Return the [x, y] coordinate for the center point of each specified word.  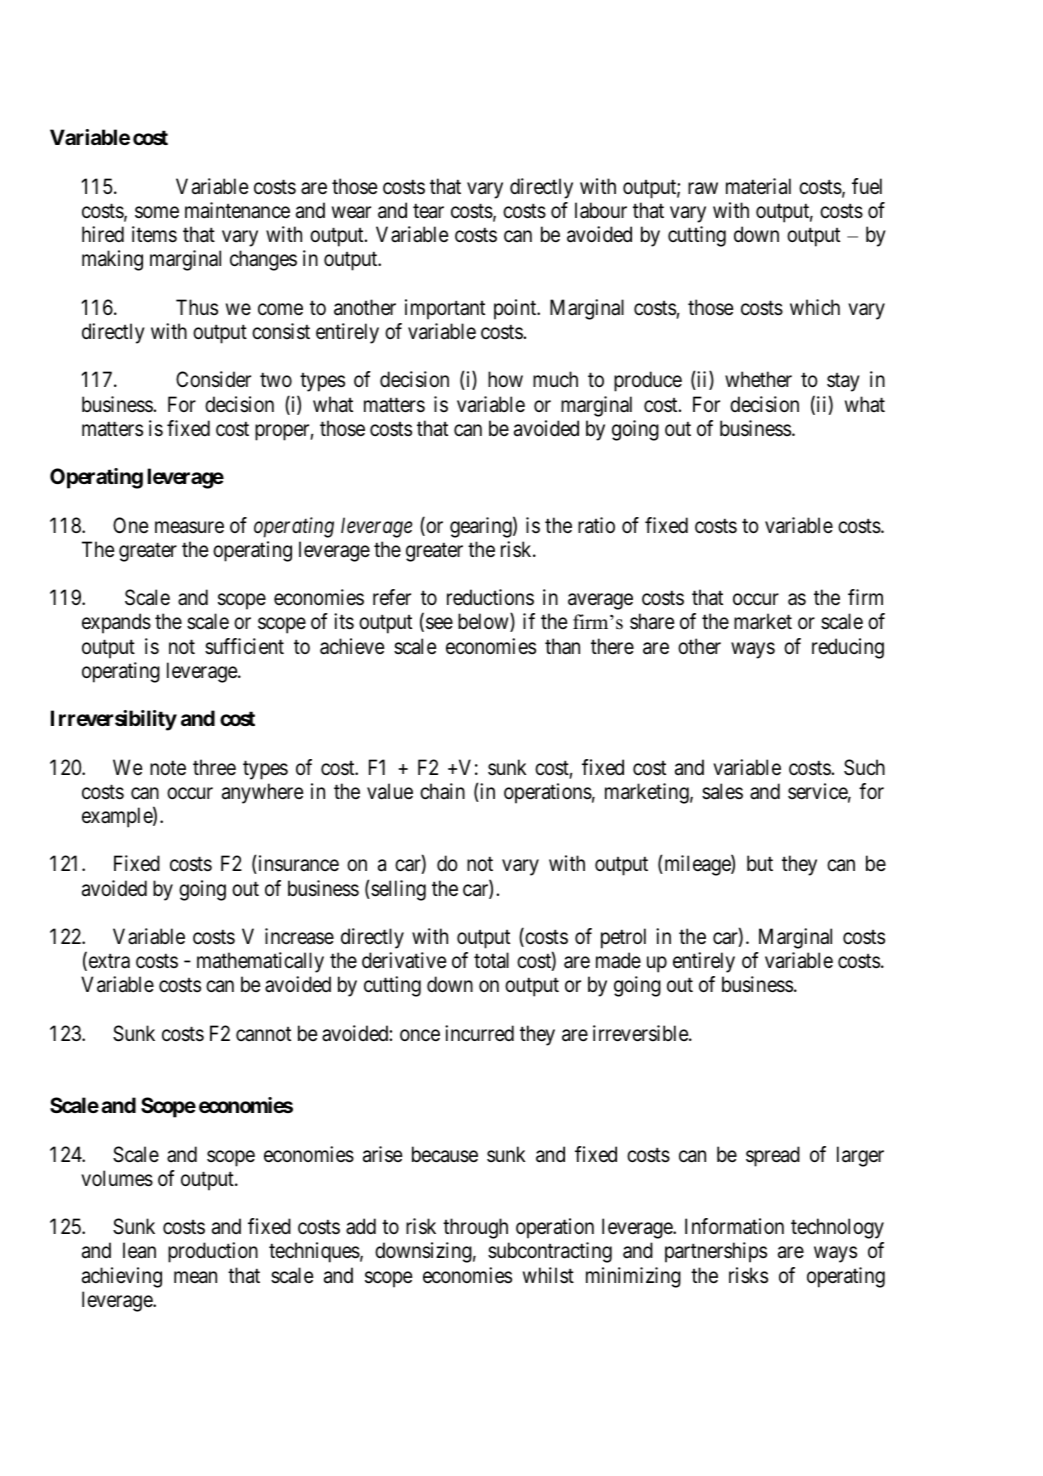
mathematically [260, 962]
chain [442, 791]
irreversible [641, 1033]
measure [189, 527]
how [505, 379]
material [758, 186]
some [157, 213]
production [213, 1252]
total [491, 960]
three [214, 767]
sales [722, 791]
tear [428, 211]
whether [758, 379]
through [475, 1228]
